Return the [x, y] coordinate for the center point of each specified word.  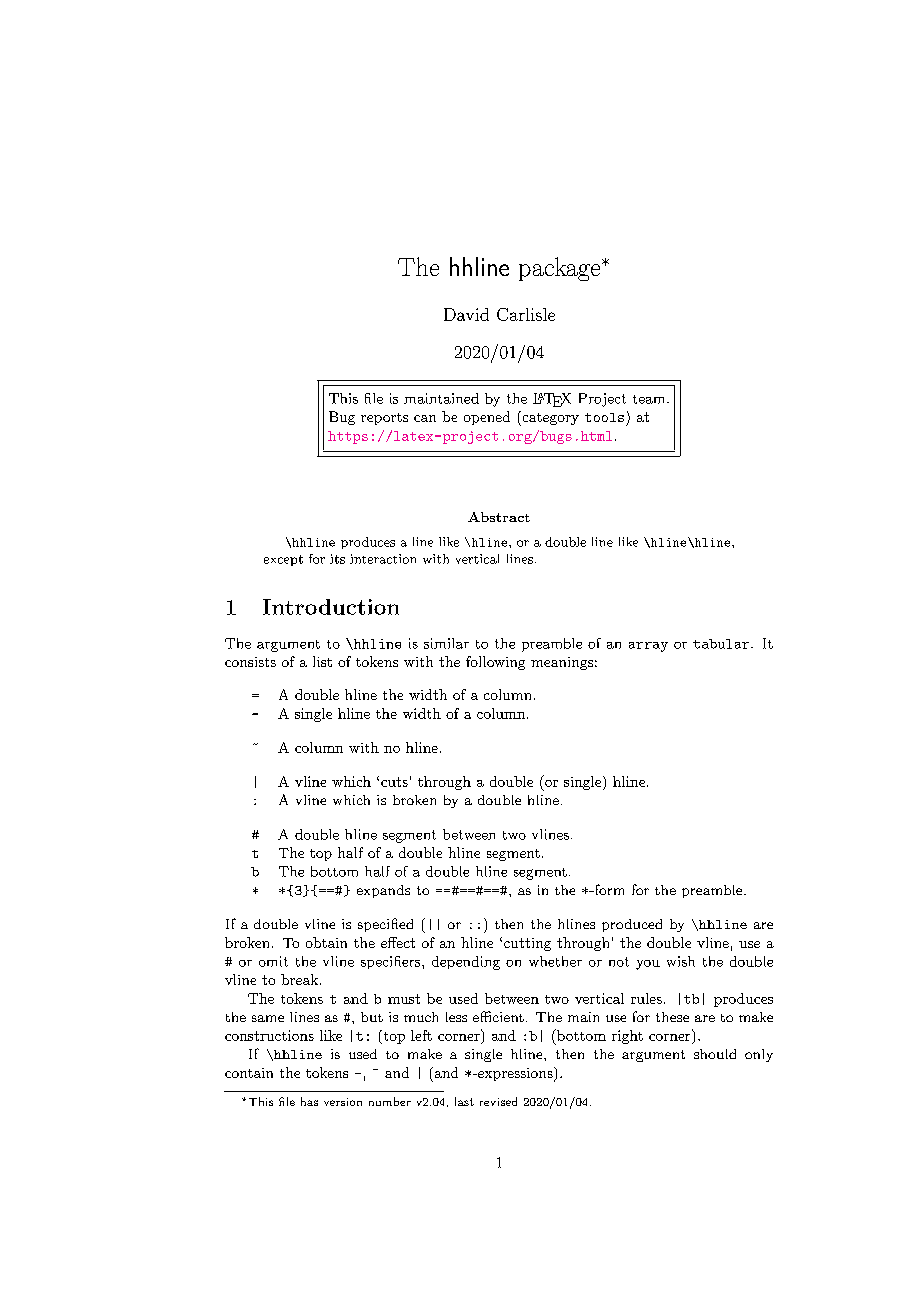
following [495, 663]
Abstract [499, 517]
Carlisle [526, 314]
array [648, 647]
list [322, 661]
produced [632, 925]
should [715, 1054]
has [309, 1101]
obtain [326, 942]
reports [384, 419]
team [650, 399]
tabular [722, 644]
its [337, 559]
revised [498, 1101]
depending [466, 963]
